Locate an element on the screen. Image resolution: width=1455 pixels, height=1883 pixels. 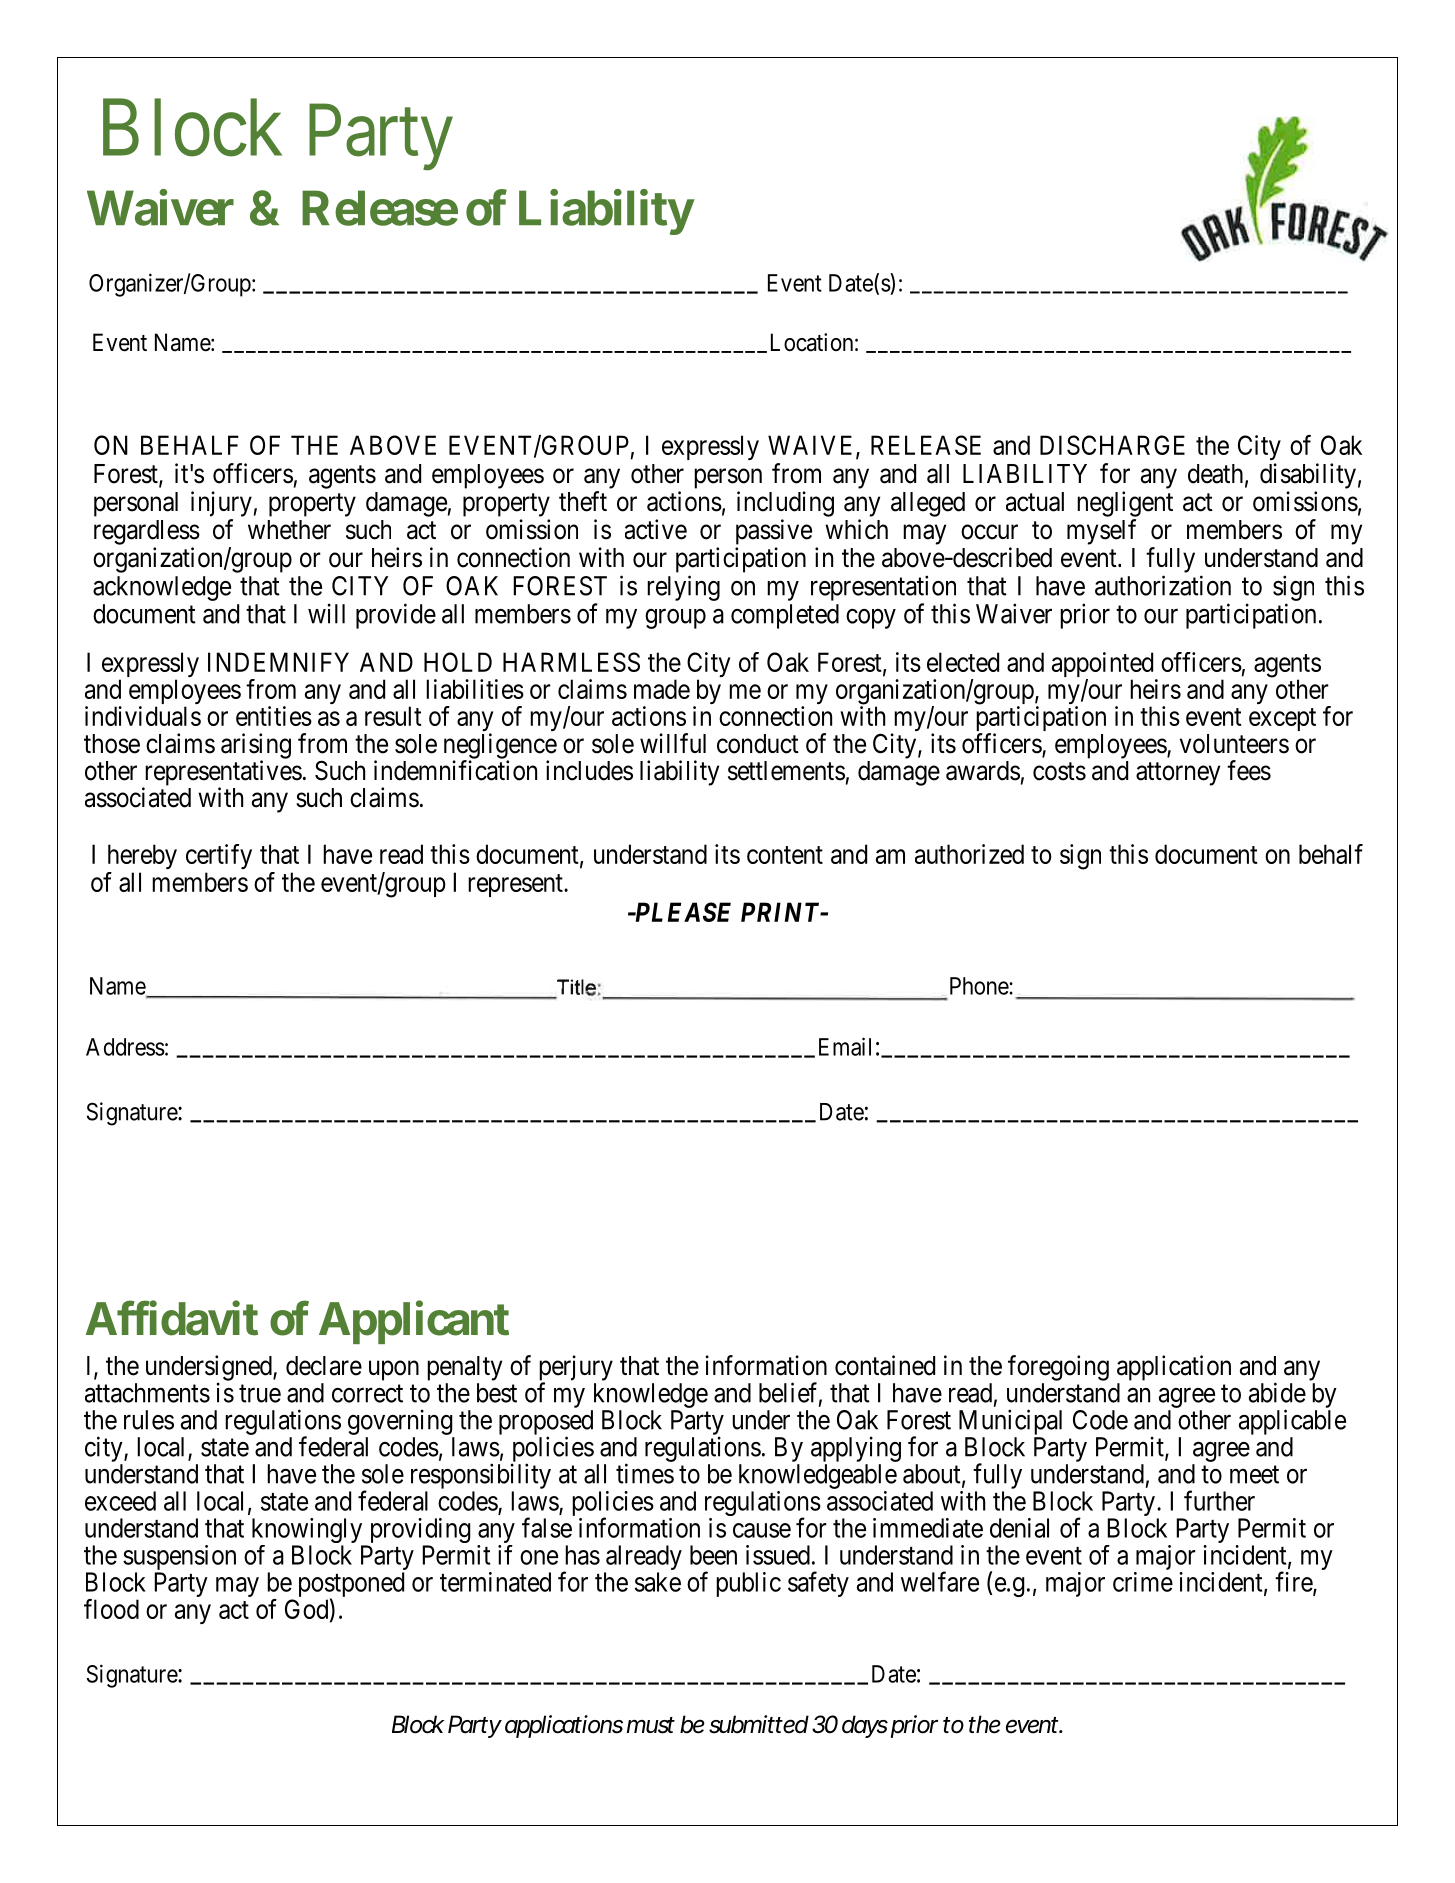
Affidavit is located at coordinates (172, 1318).
